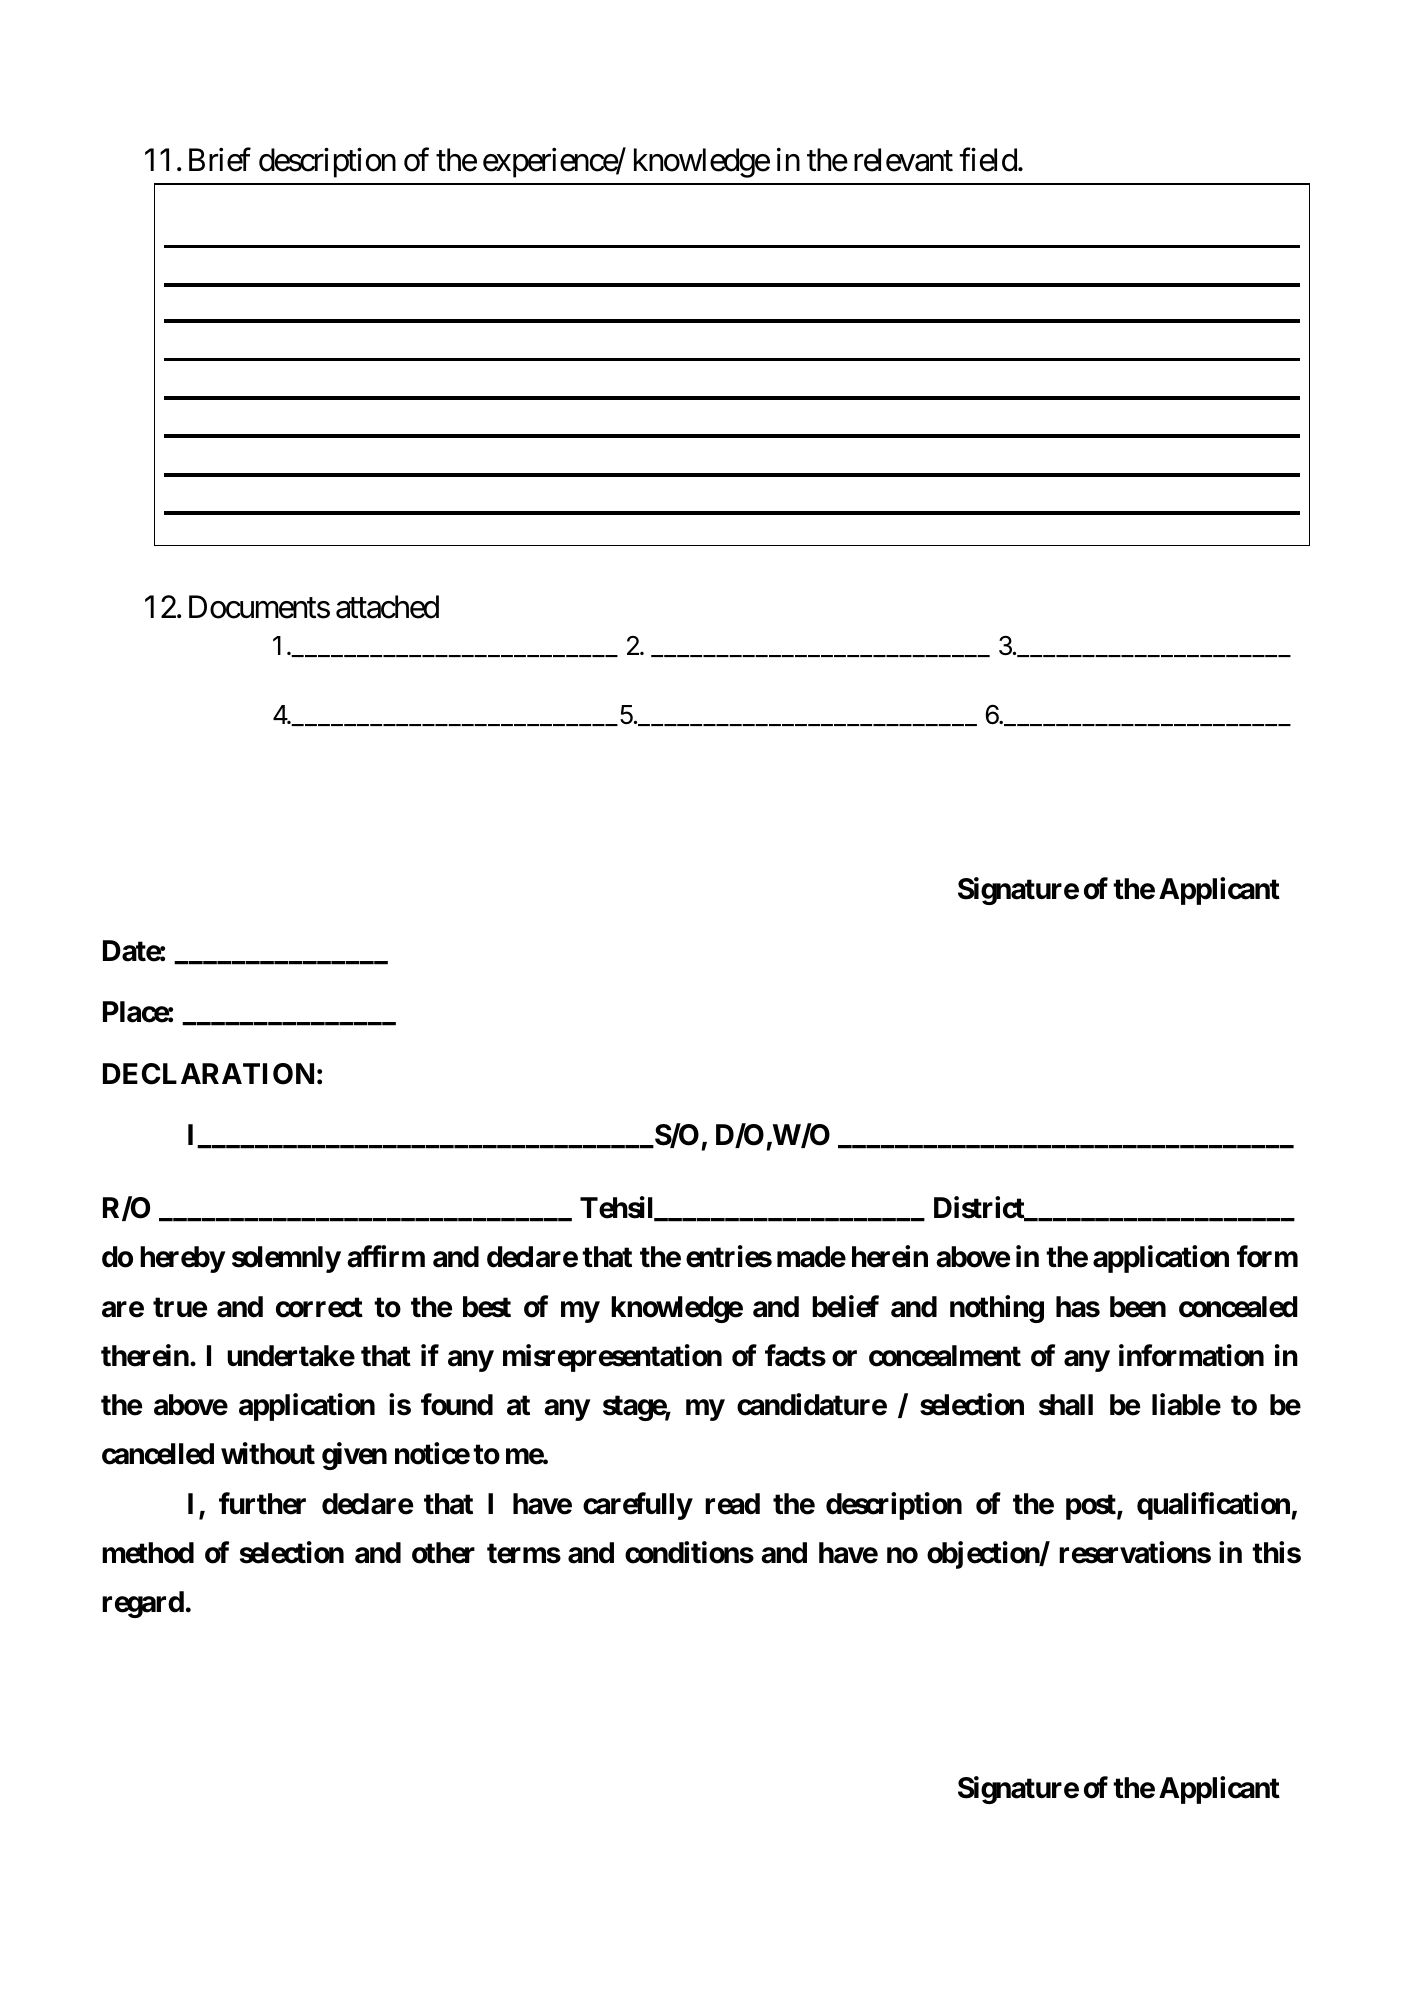  I want to click on been, so click(1138, 1307).
